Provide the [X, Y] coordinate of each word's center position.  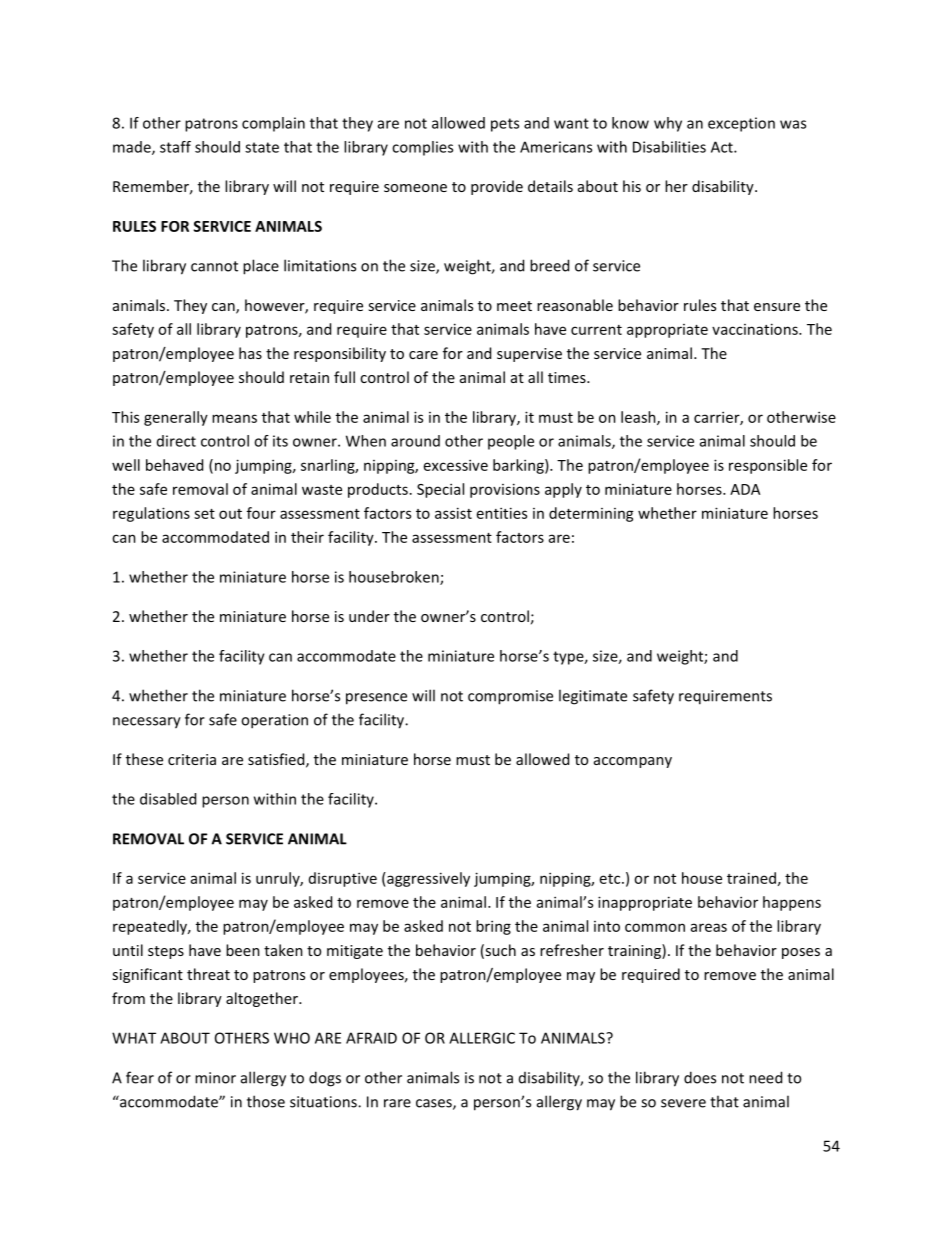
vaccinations [756, 329]
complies [422, 148]
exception [741, 124]
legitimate [593, 697]
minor [215, 1078]
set [204, 514]
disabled [168, 799]
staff [175, 147]
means [234, 418]
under [369, 616]
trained [751, 878]
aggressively [427, 879]
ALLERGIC [482, 1038]
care [423, 355]
